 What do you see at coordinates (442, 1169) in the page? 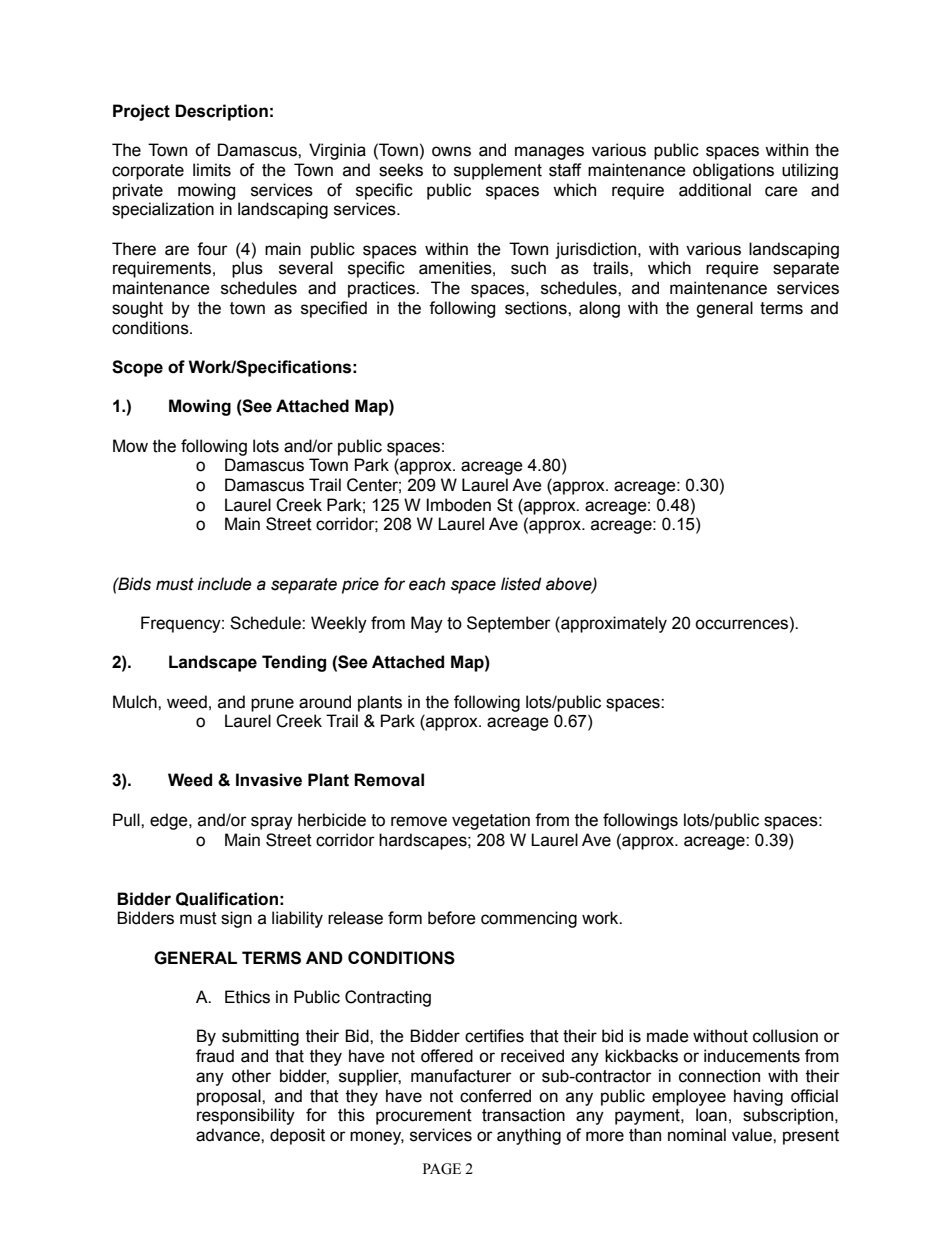
I see `PAGE` at bounding box center [442, 1169].
